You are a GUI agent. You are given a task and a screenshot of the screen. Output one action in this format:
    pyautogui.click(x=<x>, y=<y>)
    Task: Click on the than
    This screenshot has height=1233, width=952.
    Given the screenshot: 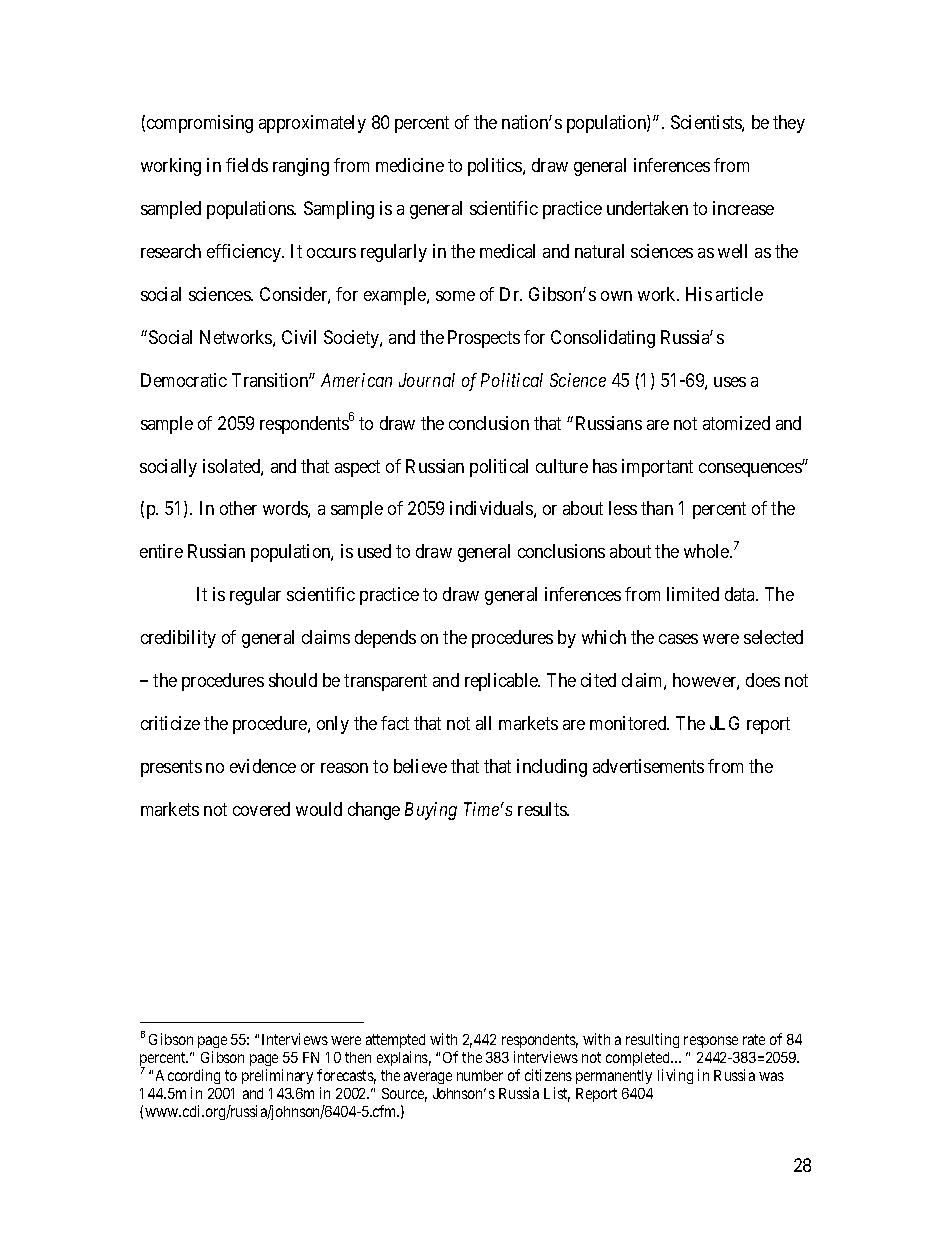 What is the action you would take?
    pyautogui.click(x=657, y=508)
